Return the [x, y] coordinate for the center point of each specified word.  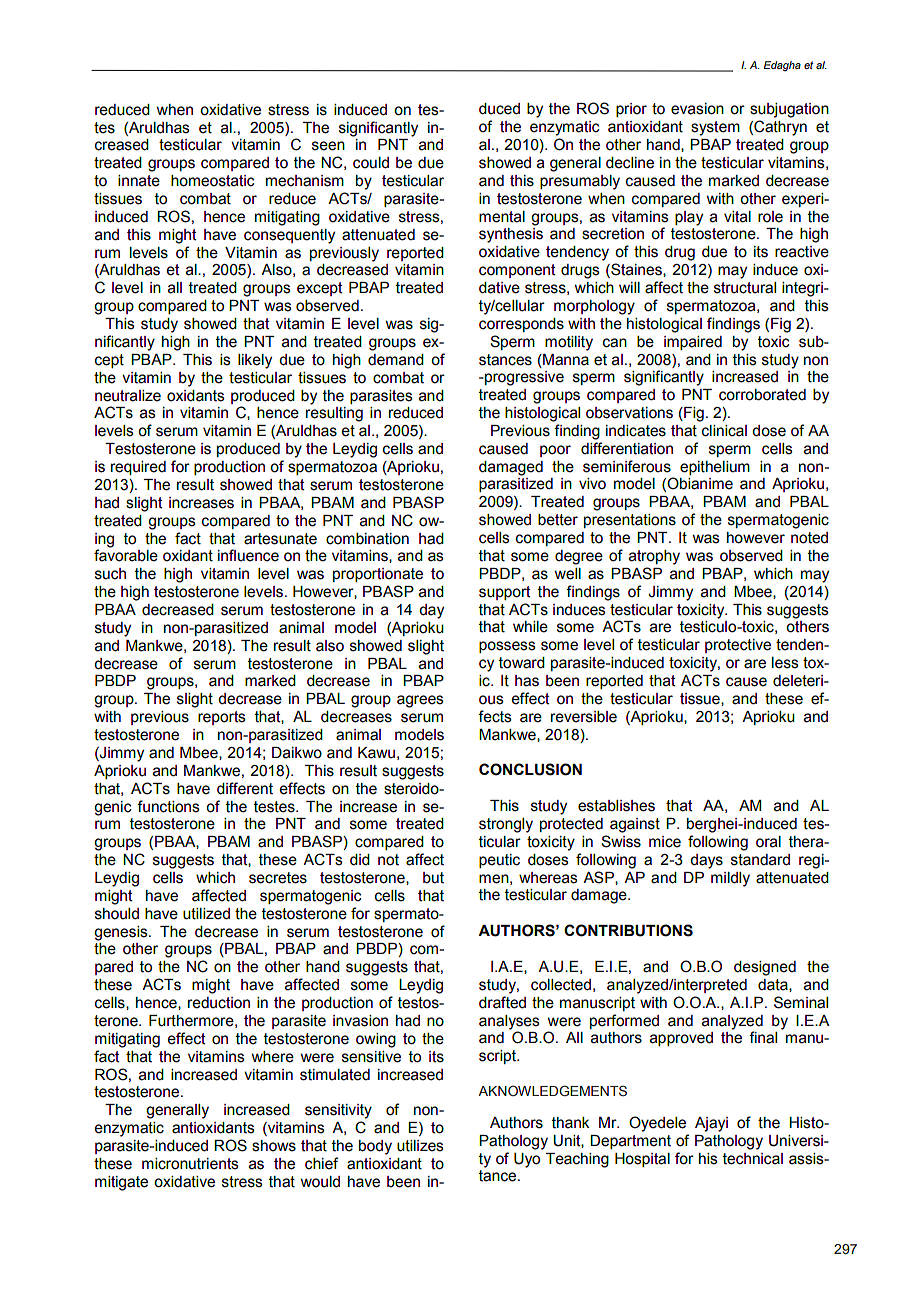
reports [222, 718]
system [715, 128]
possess [507, 647]
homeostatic [212, 181]
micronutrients [190, 1164]
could [371, 163]
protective [738, 646]
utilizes [420, 1146]
